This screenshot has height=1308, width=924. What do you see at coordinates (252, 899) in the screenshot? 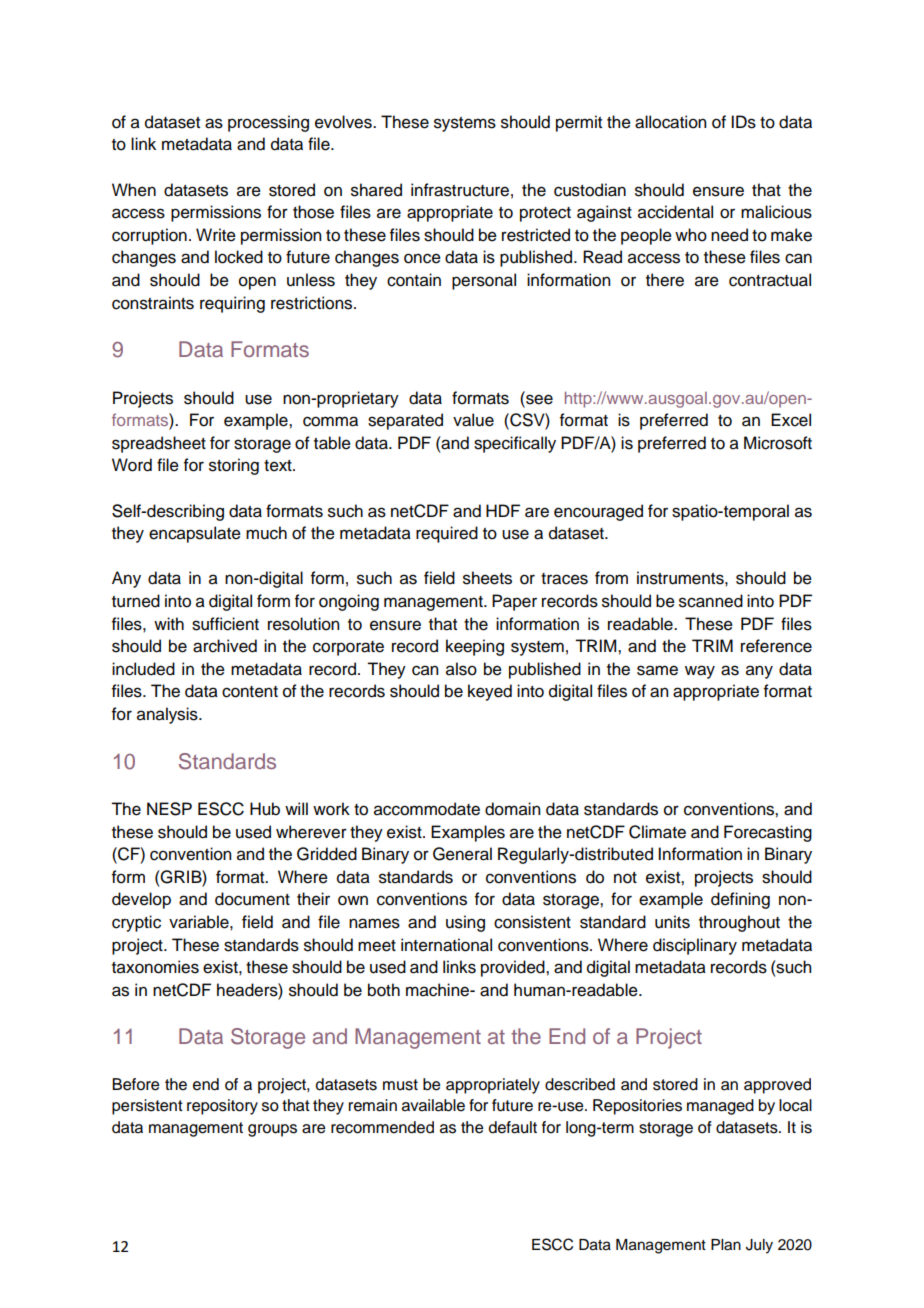
I see `document` at bounding box center [252, 899].
